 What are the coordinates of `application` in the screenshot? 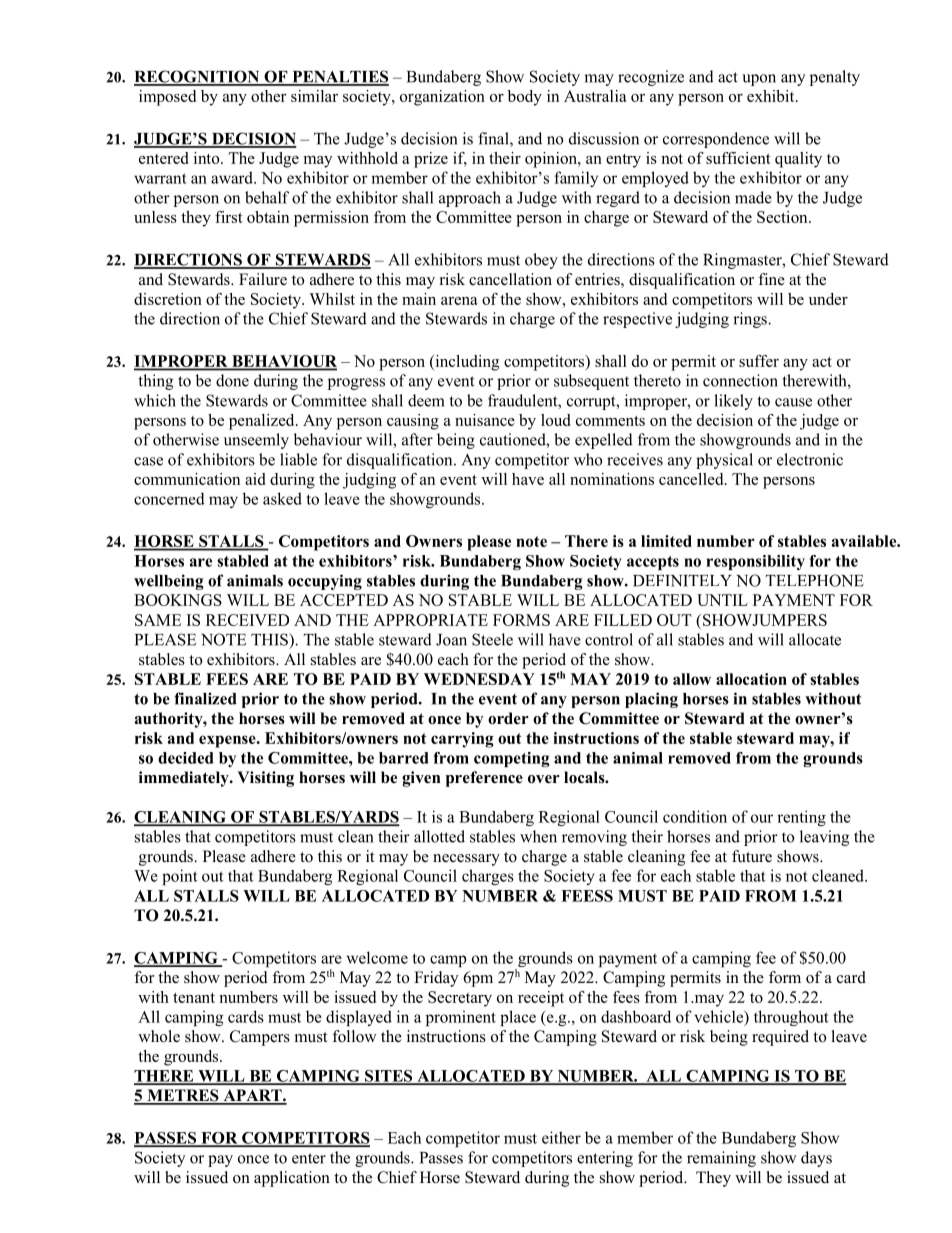 It's located at (292, 1179).
